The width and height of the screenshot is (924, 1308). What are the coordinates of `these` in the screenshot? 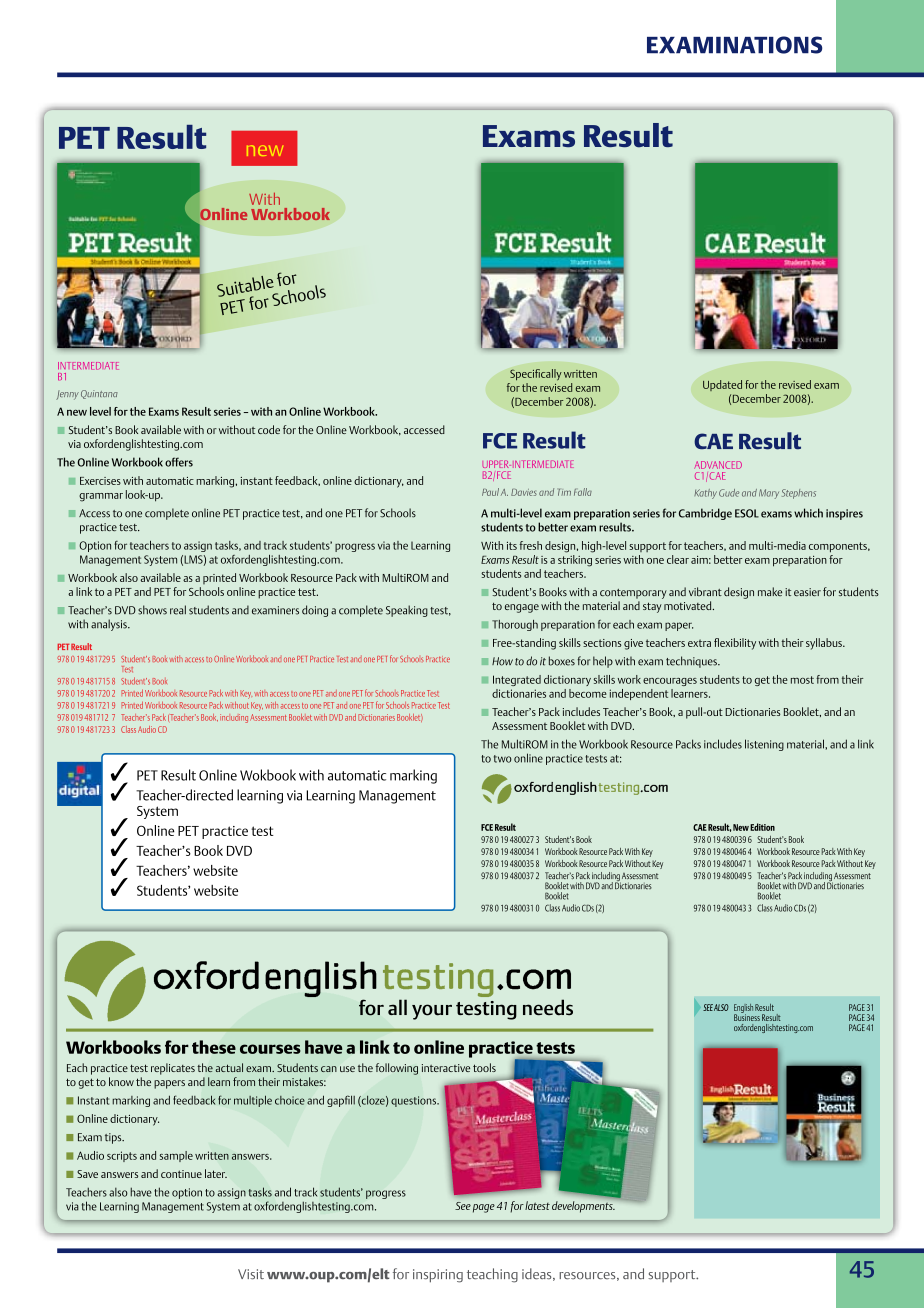 It's located at (214, 1047).
